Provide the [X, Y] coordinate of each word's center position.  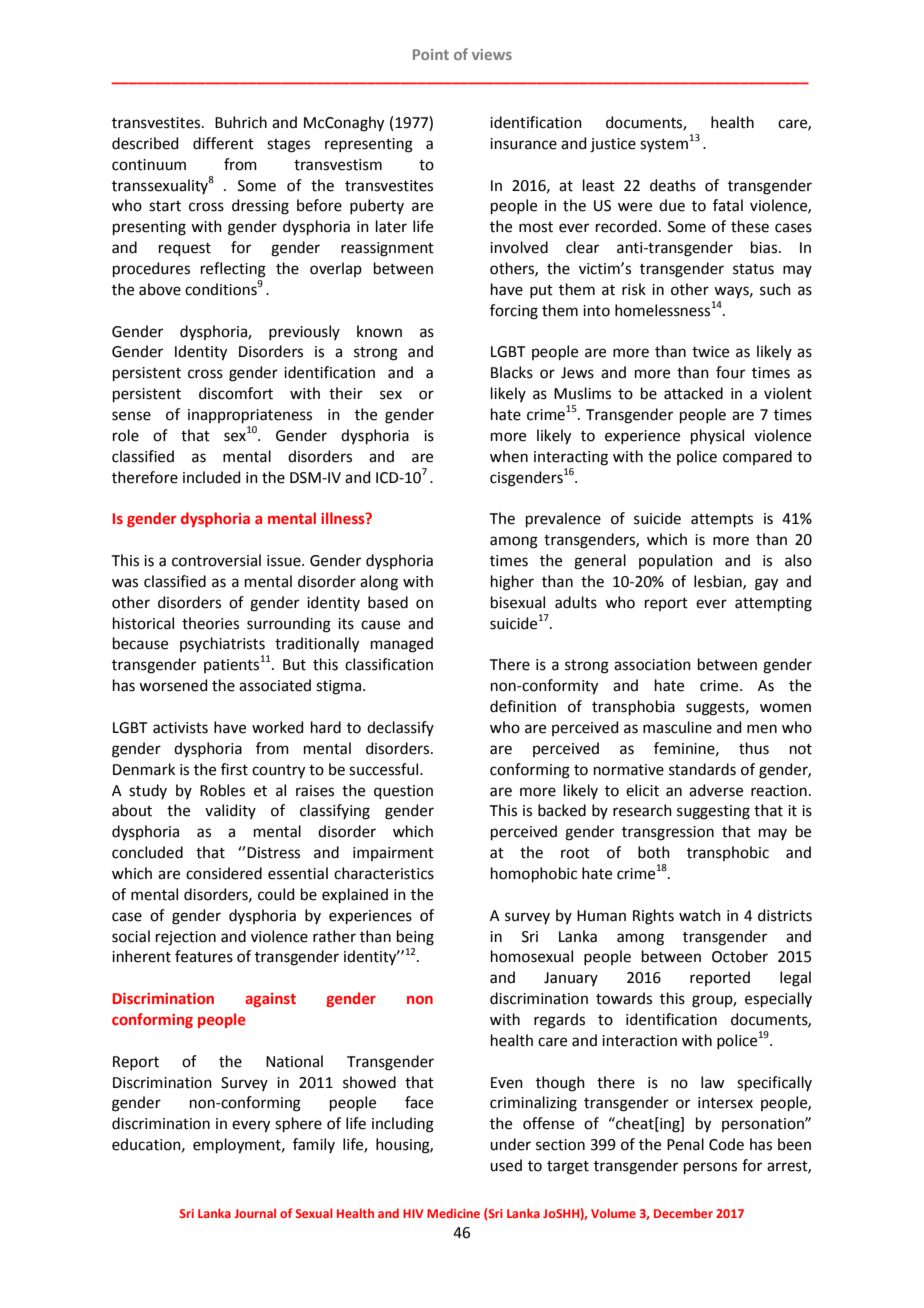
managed [402, 645]
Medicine [453, 1213]
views [492, 54]
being [415, 938]
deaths [673, 185]
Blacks [512, 372]
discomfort [236, 393]
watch [700, 915]
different [223, 143]
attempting [773, 604]
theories [210, 623]
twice [710, 352]
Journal [255, 1213]
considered [224, 873]
